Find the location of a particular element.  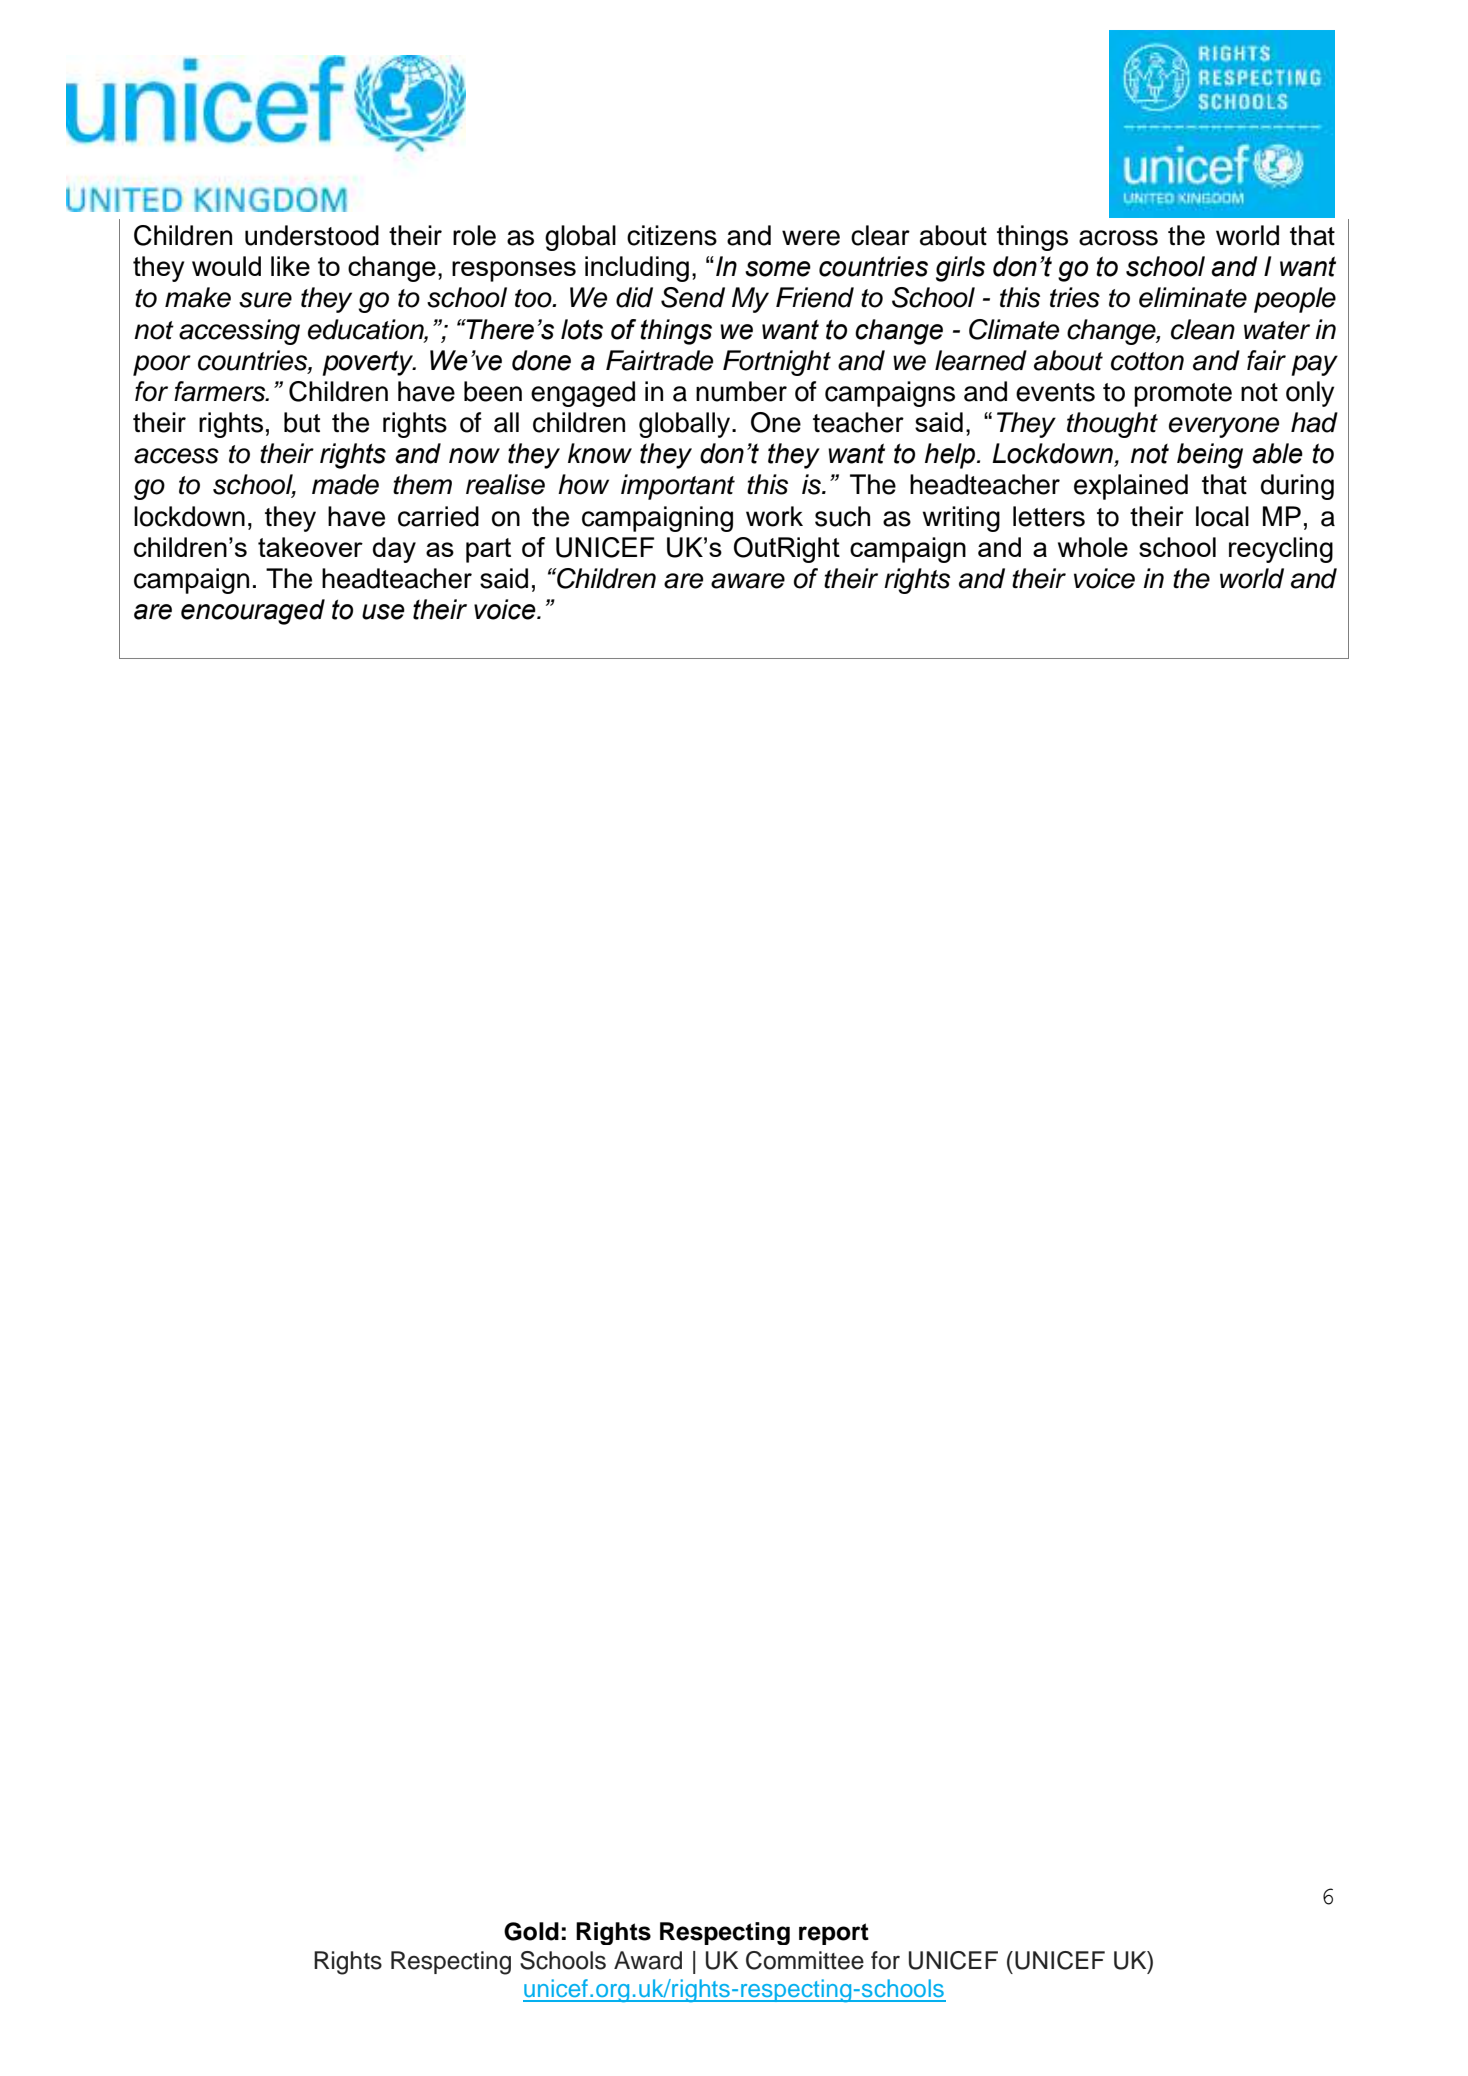

encouraged is located at coordinates (253, 612).
